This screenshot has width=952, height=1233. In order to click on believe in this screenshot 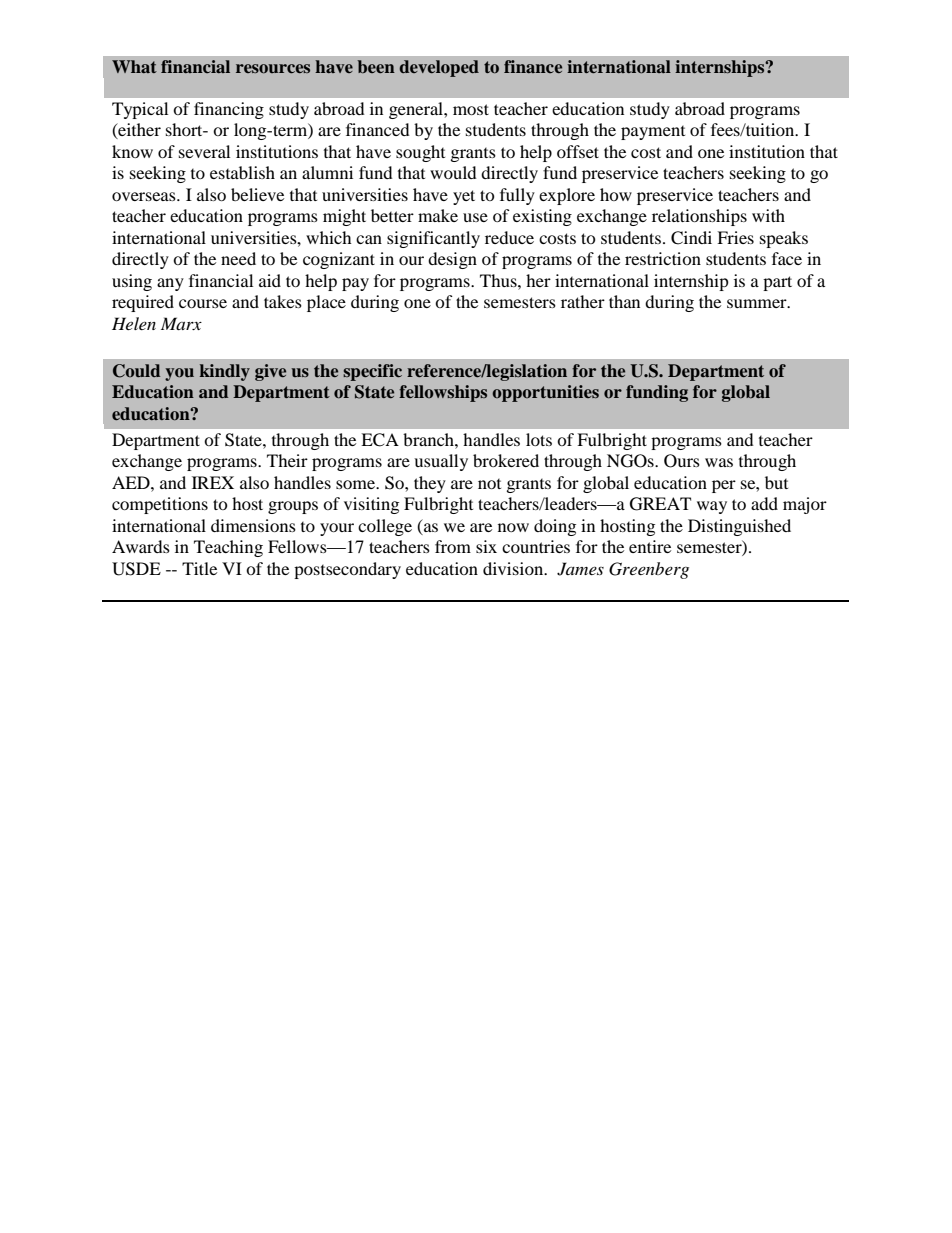, I will do `click(257, 194)`.
